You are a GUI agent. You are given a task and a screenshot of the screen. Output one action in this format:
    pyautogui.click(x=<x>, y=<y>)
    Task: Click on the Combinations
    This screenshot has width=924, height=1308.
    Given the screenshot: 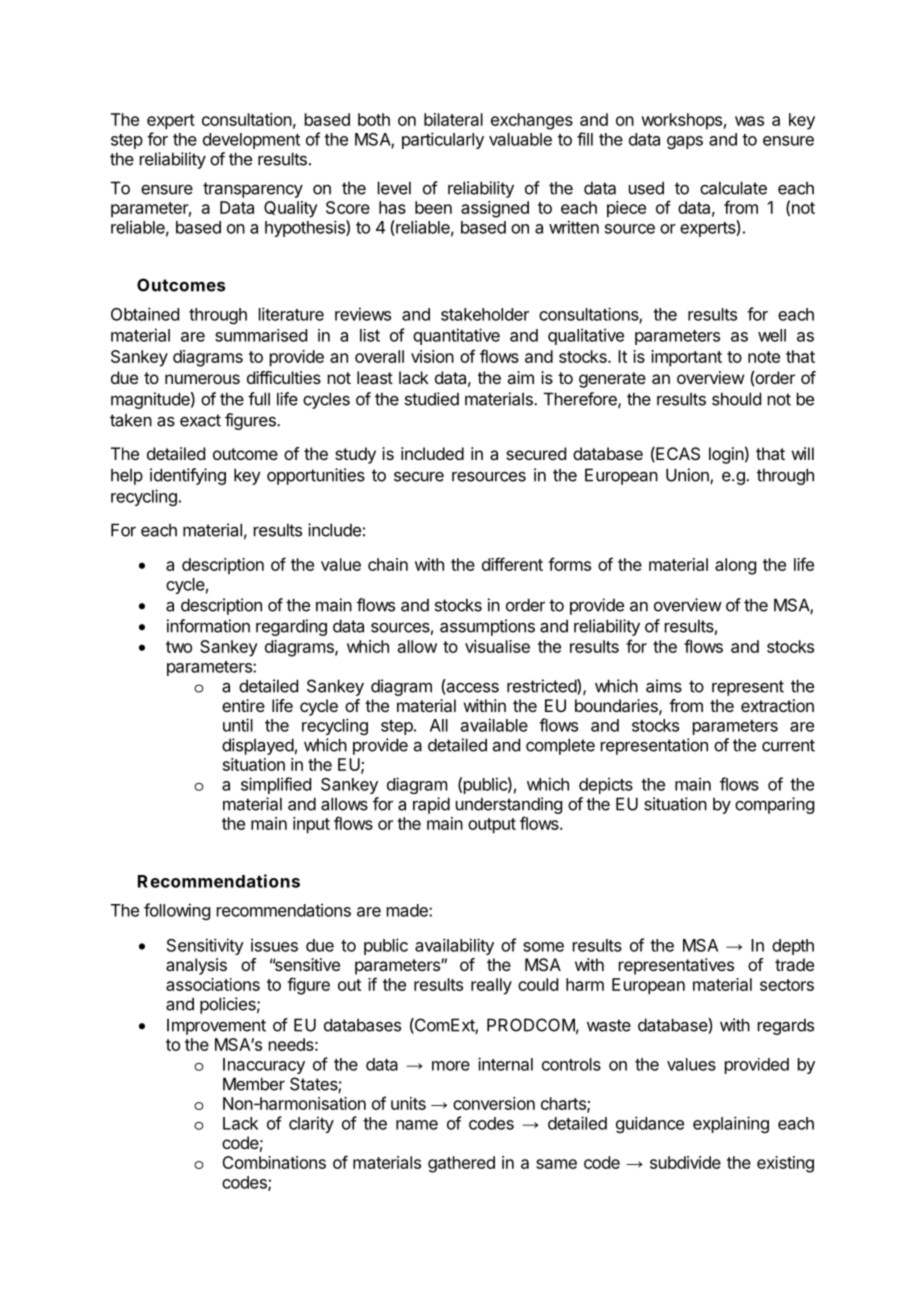 What is the action you would take?
    pyautogui.click(x=274, y=1162)
